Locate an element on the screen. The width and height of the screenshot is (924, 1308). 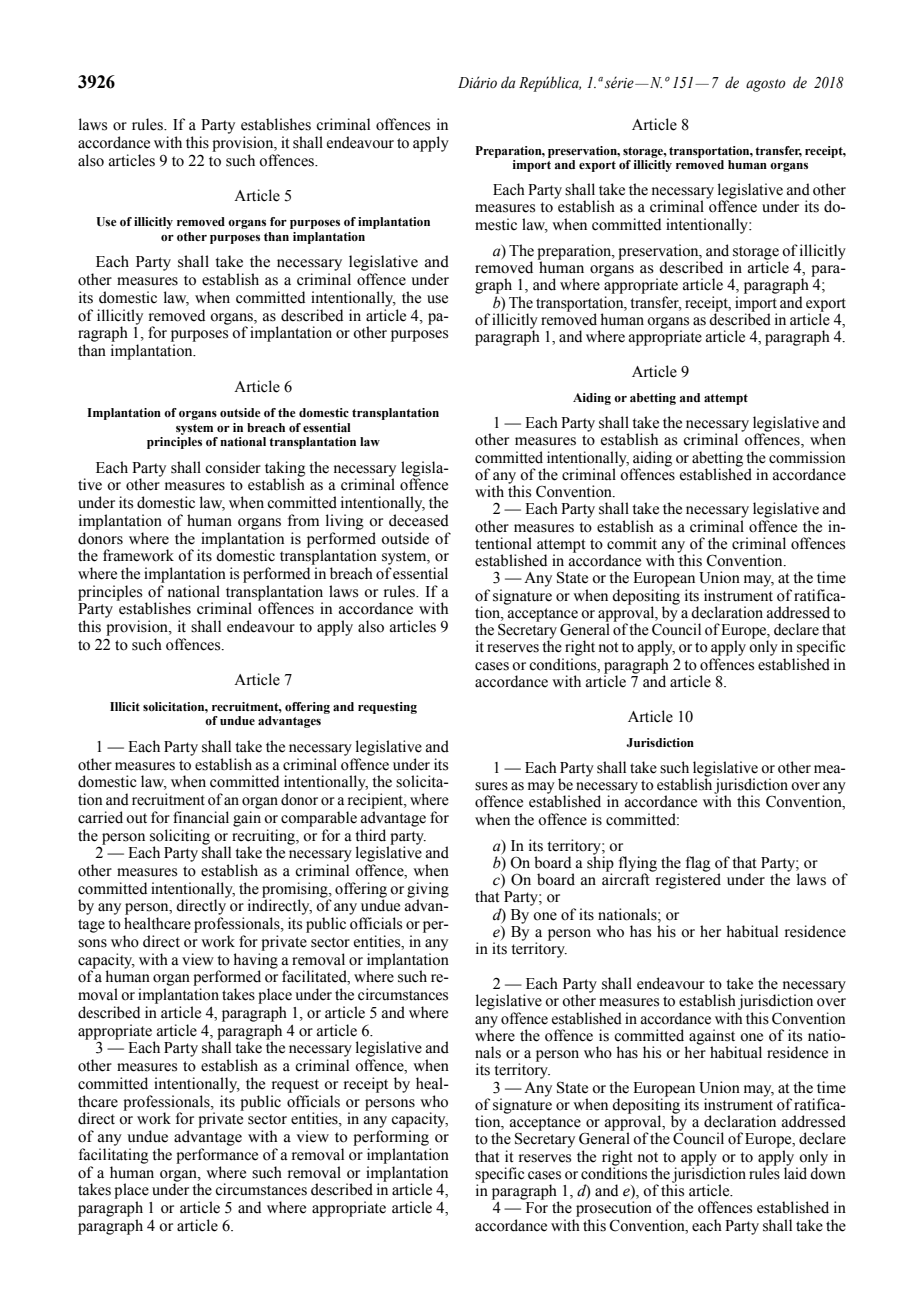
giving is located at coordinates (428, 891).
